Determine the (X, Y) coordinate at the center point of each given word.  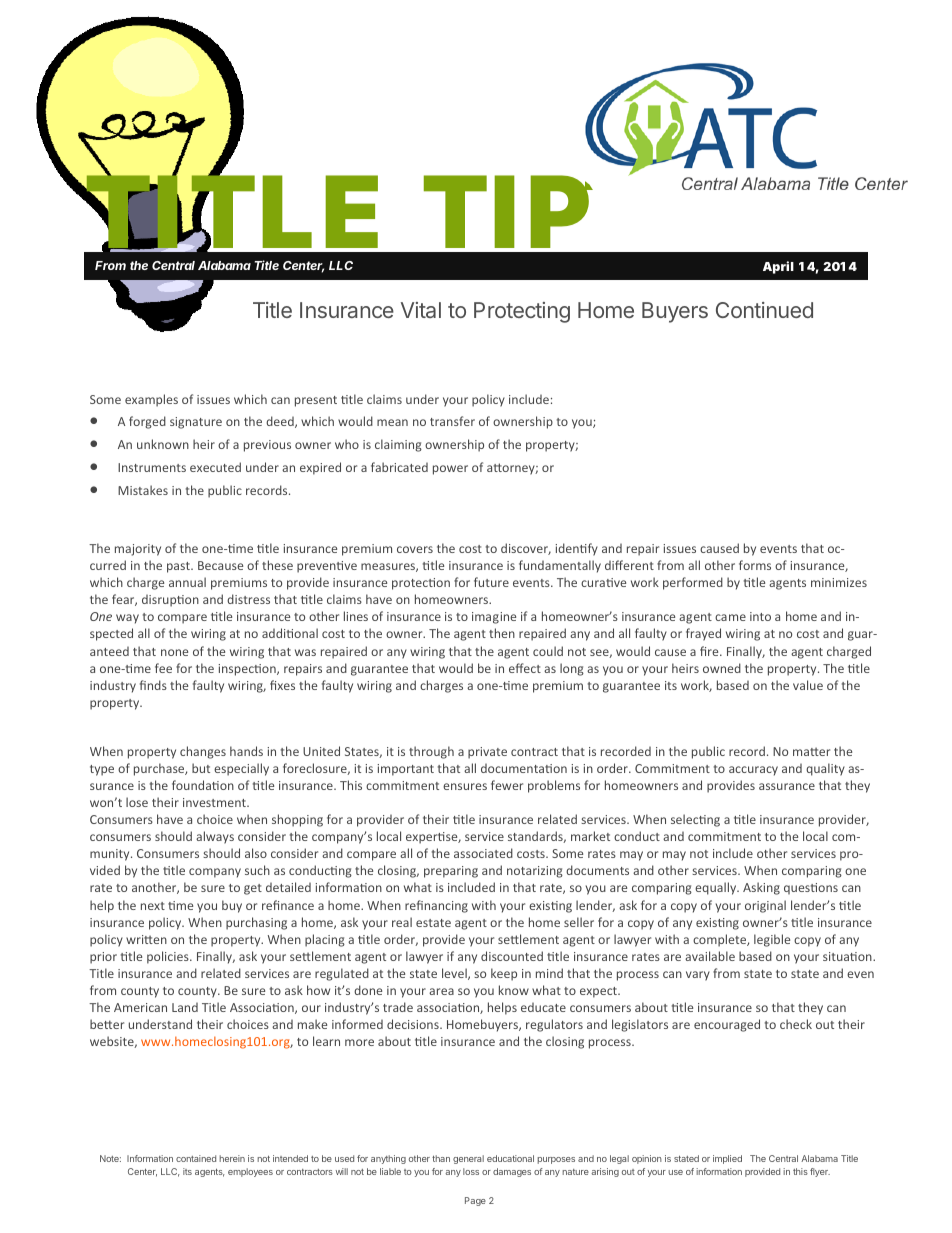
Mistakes (143, 490)
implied (727, 1159)
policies (169, 957)
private (487, 753)
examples (151, 400)
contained (196, 1158)
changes (203, 752)
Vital (421, 310)
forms (755, 565)
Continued (764, 310)
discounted (512, 956)
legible (772, 940)
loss (471, 1171)
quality (825, 769)
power (450, 470)
